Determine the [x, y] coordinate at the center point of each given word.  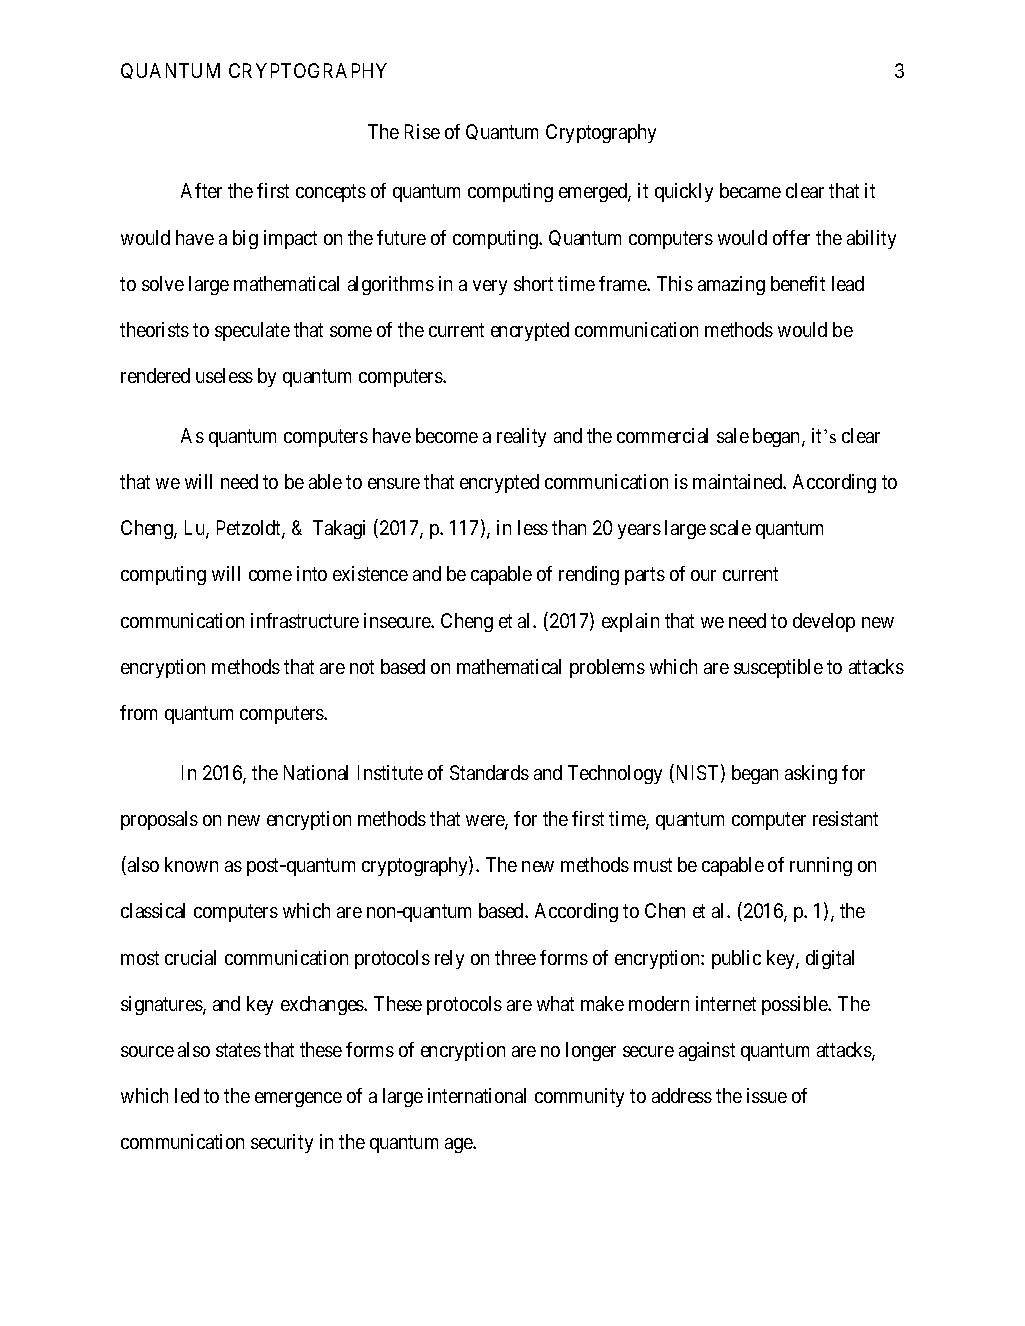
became [750, 190]
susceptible [778, 668]
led [187, 1095]
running [821, 866]
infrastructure [305, 620]
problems [607, 668]
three [515, 957]
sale [733, 435]
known [191, 864]
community [579, 1097]
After [201, 190]
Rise [422, 131]
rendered [155, 375]
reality [521, 437]
